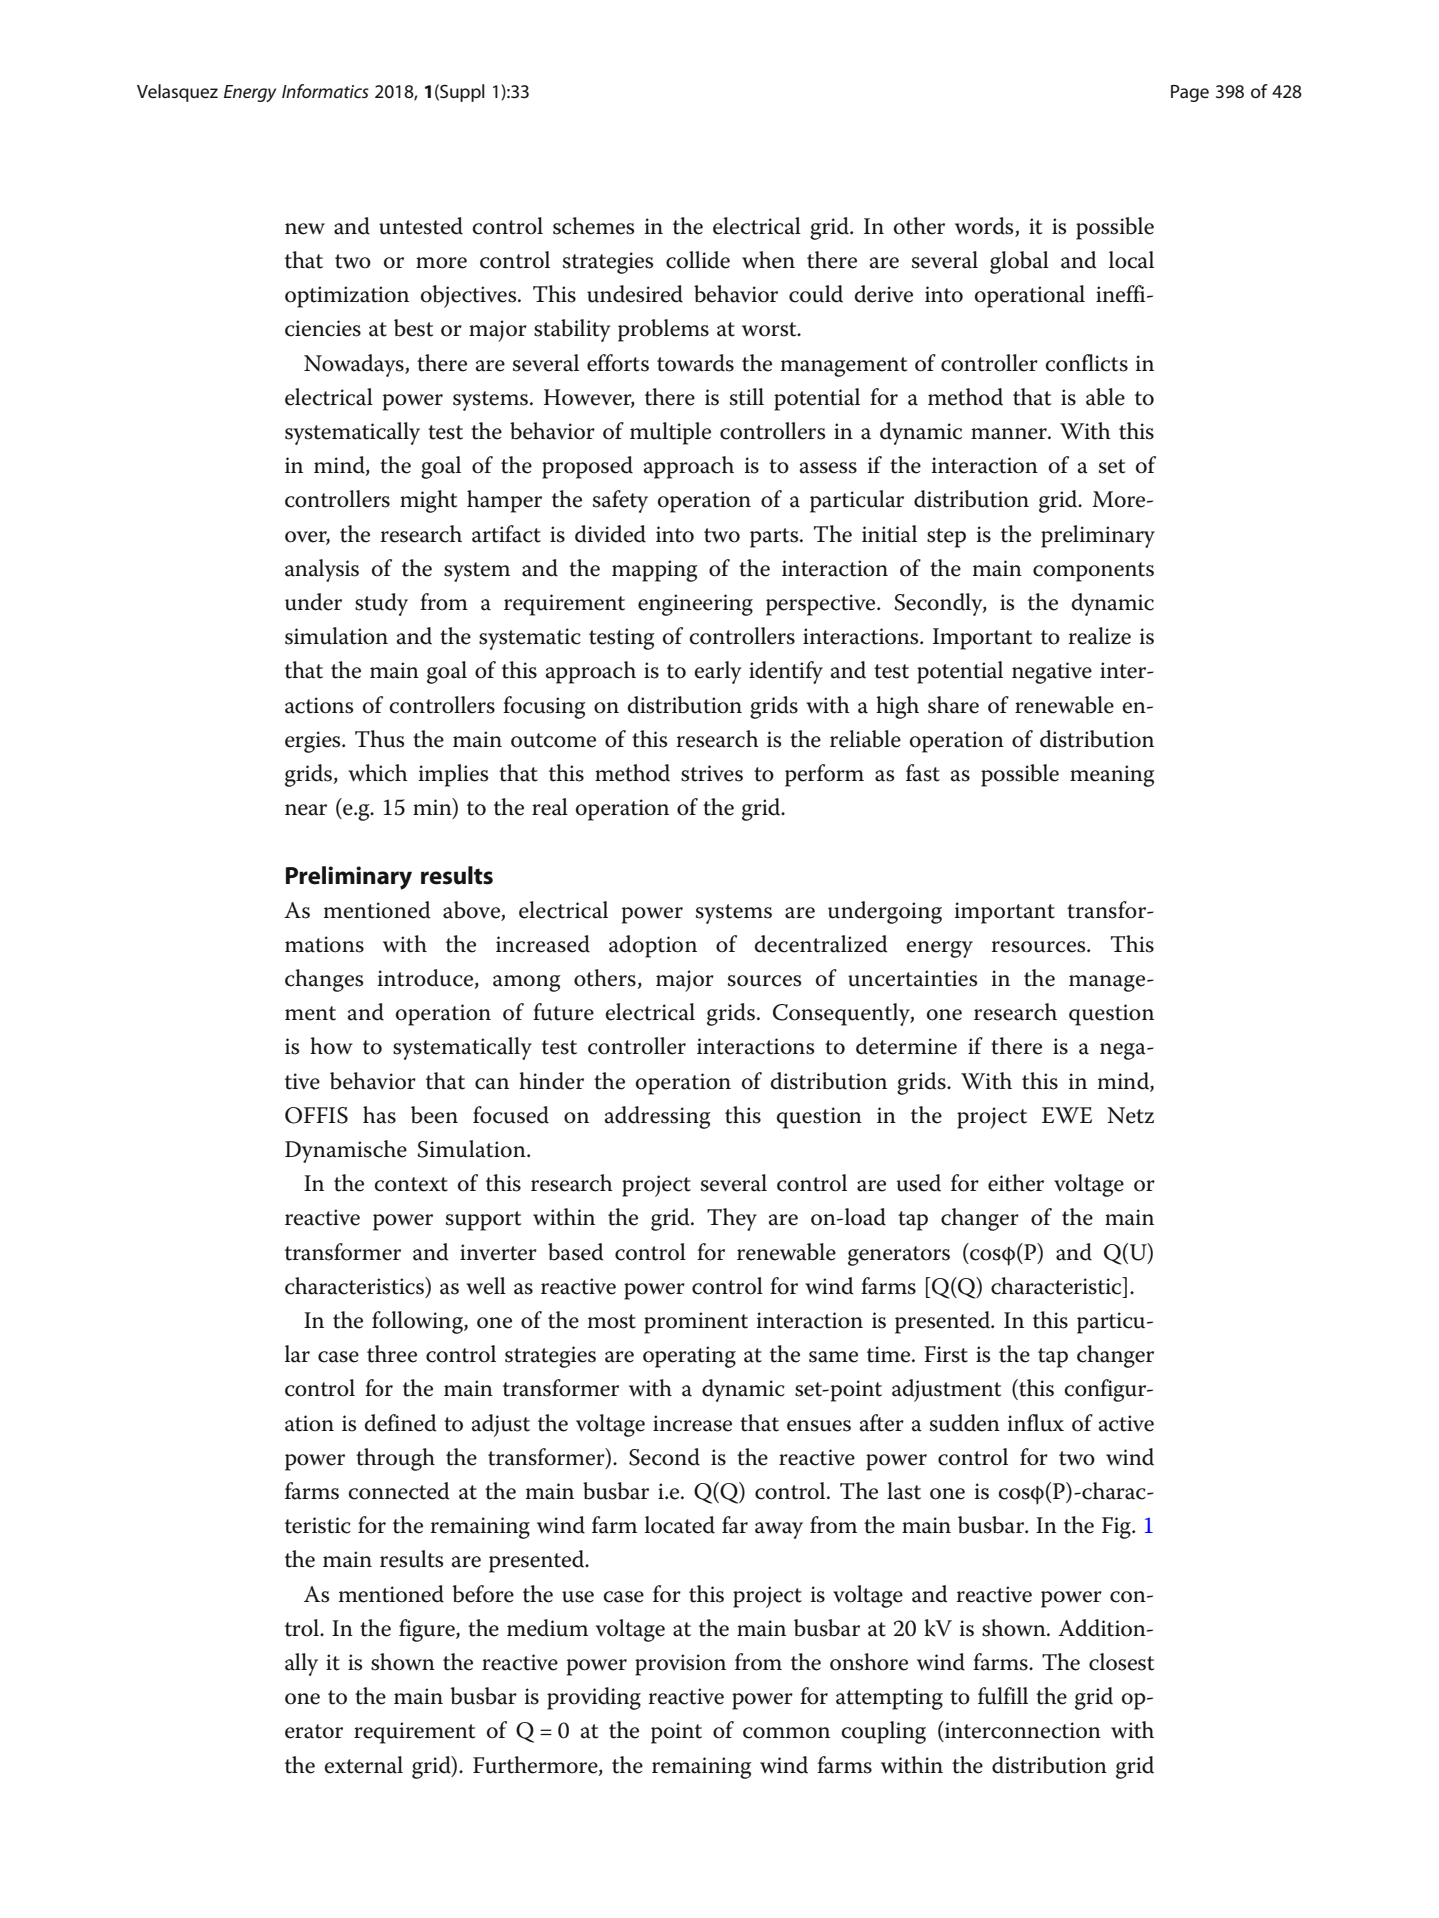  I want to click on context, so click(411, 1184).
